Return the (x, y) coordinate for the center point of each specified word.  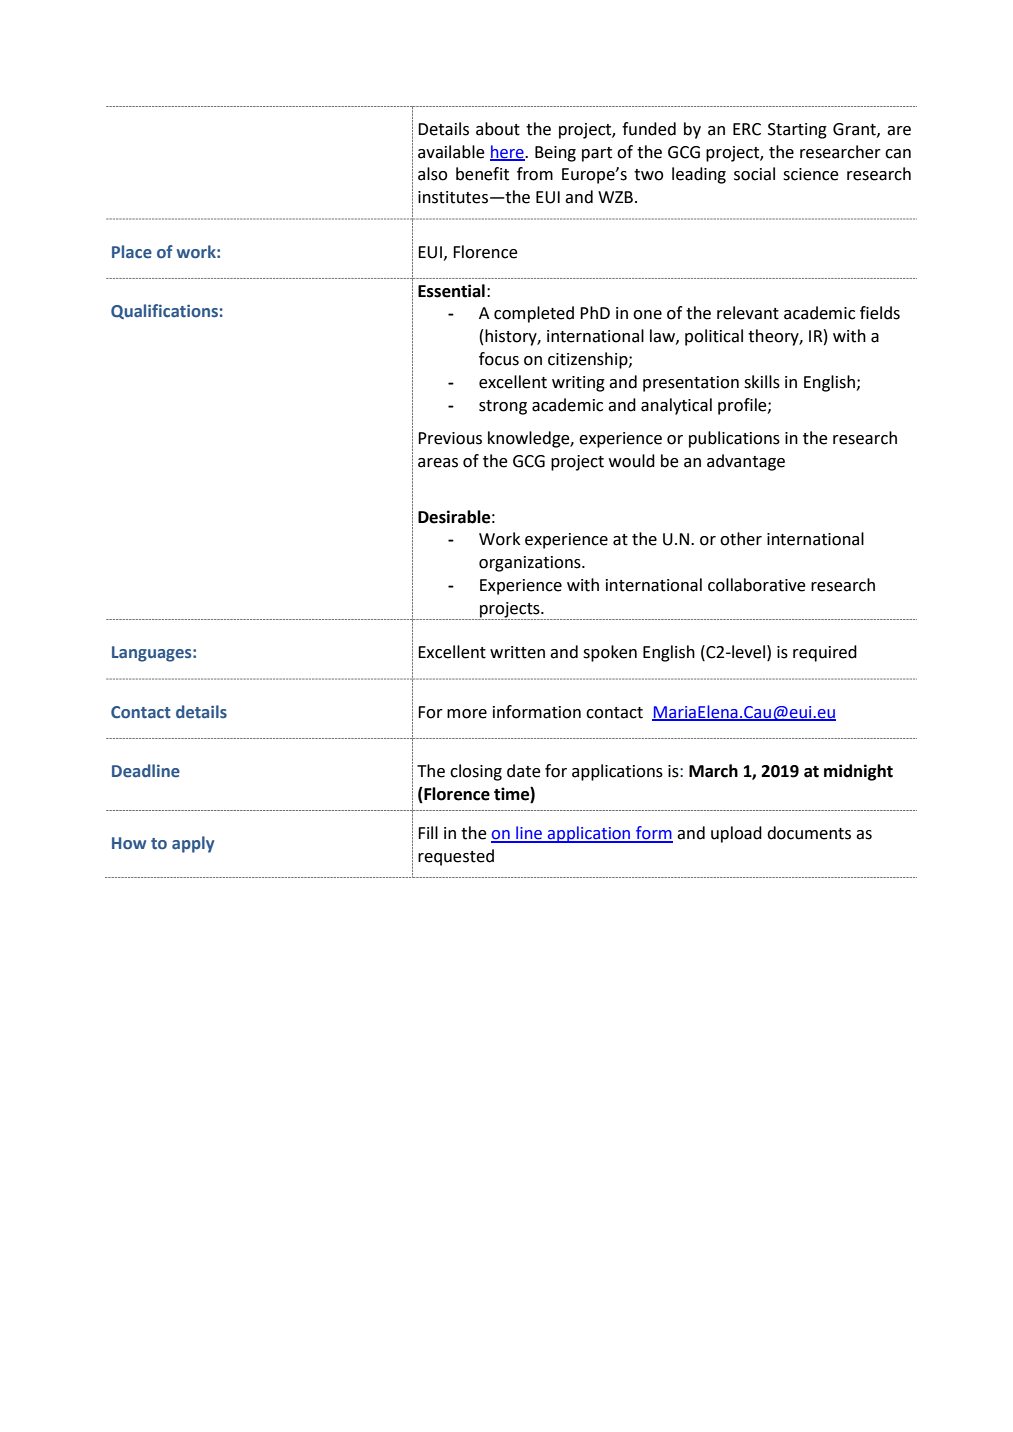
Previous (450, 438)
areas (438, 463)
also (432, 174)
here (508, 152)
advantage (746, 462)
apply (193, 844)
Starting (797, 131)
